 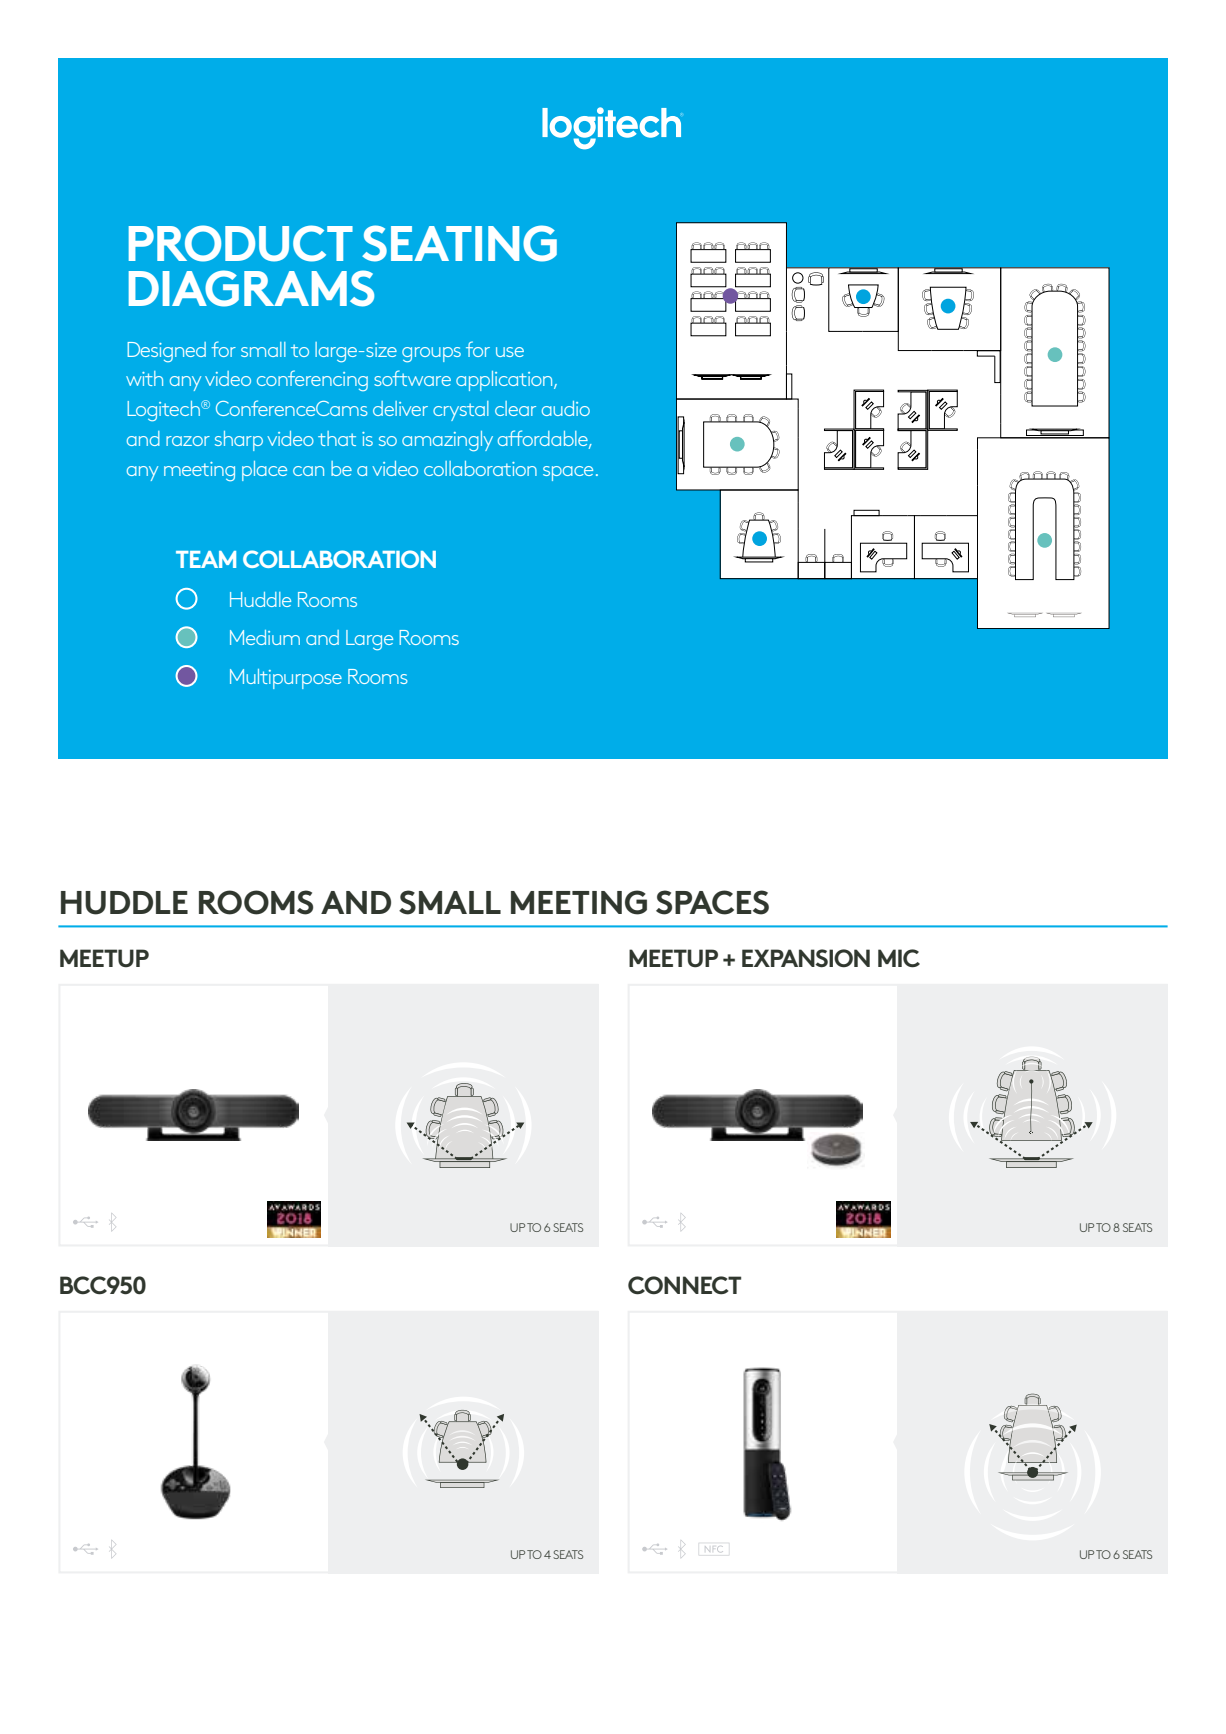 I want to click on CONNECT, so click(x=684, y=1285).
